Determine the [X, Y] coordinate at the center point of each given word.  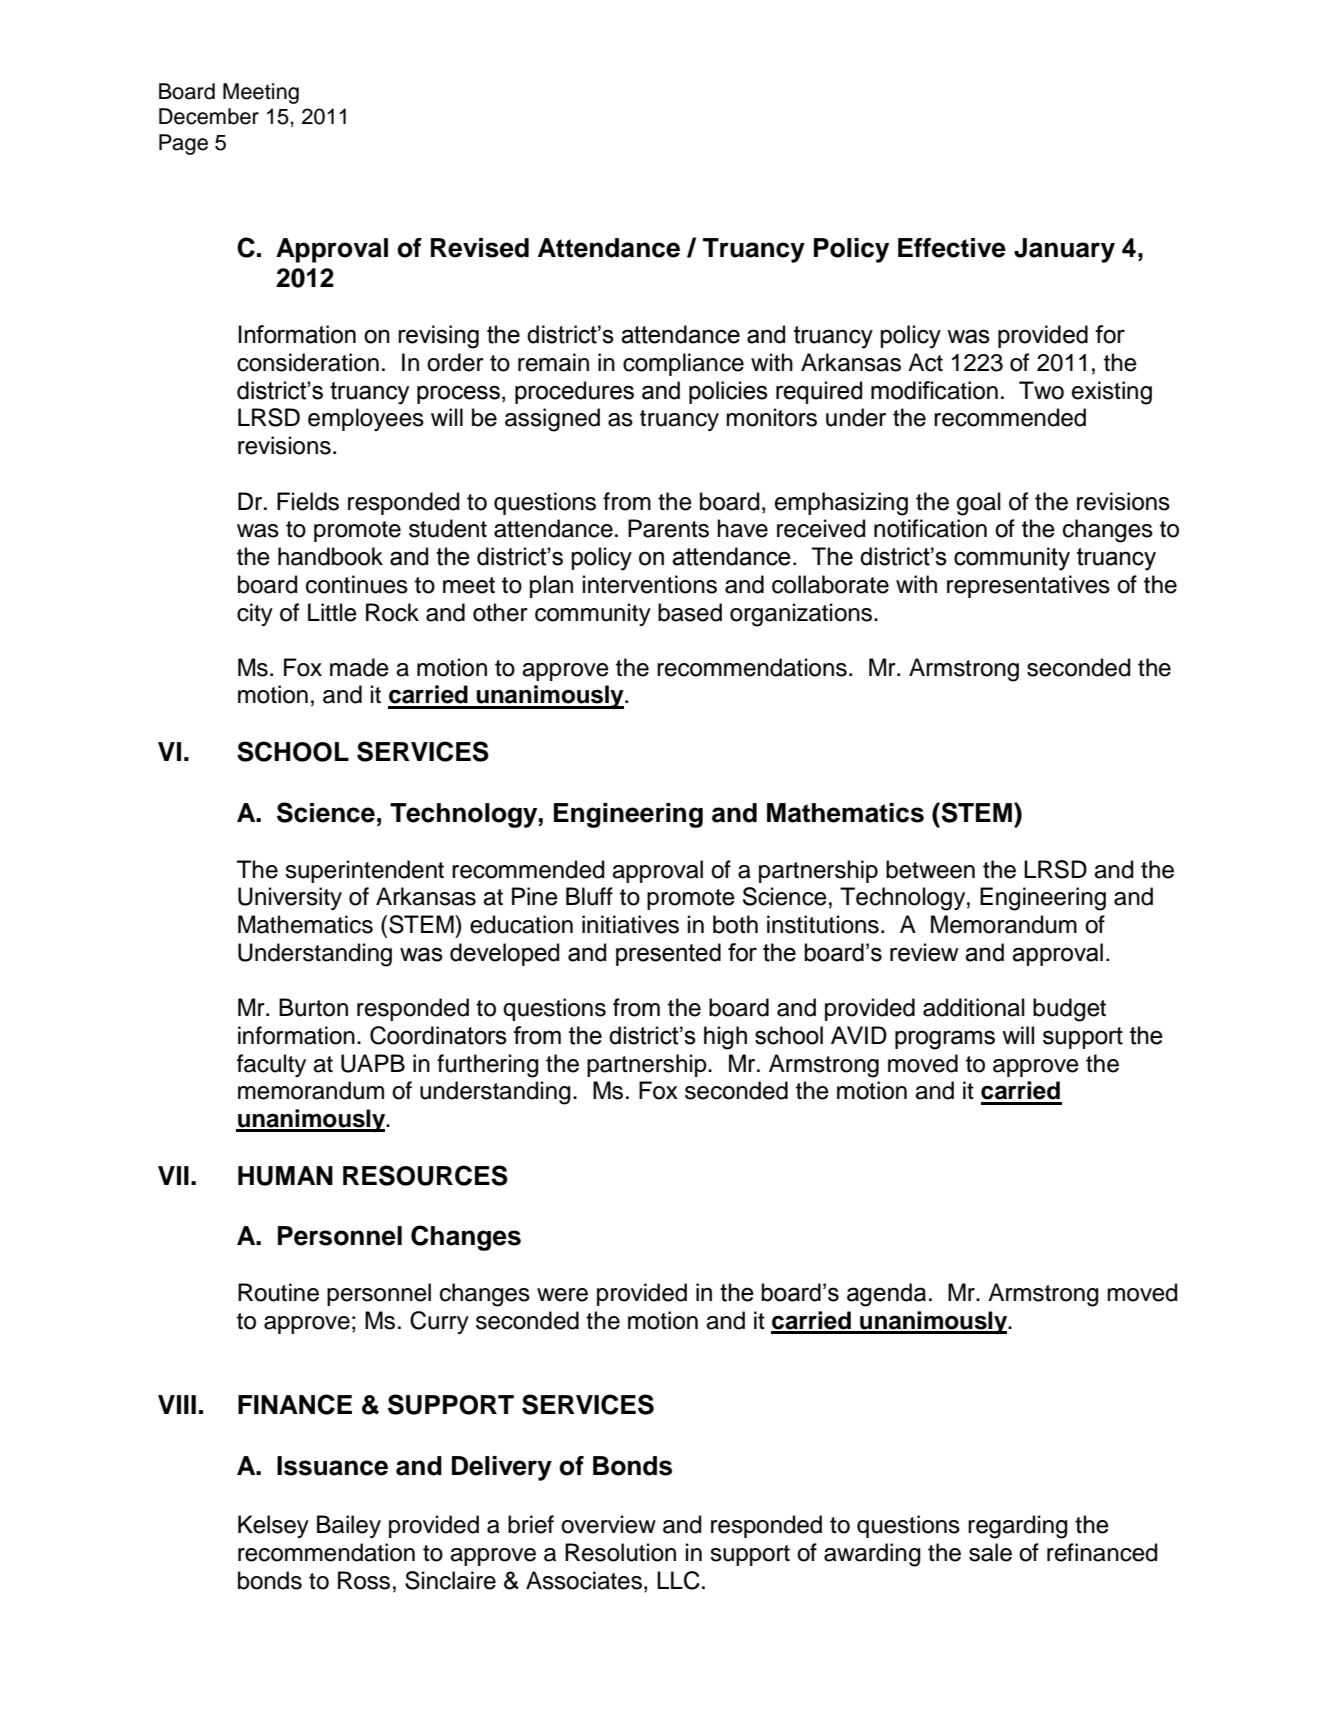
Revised [480, 248]
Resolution [620, 1552]
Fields [308, 501]
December [209, 116]
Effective [952, 248]
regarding [1018, 1527]
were [562, 1295]
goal [979, 504]
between [930, 869]
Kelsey [273, 1526]
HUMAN [285, 1176]
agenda [886, 1295]
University [290, 898]
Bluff [589, 896]
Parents [668, 528]
